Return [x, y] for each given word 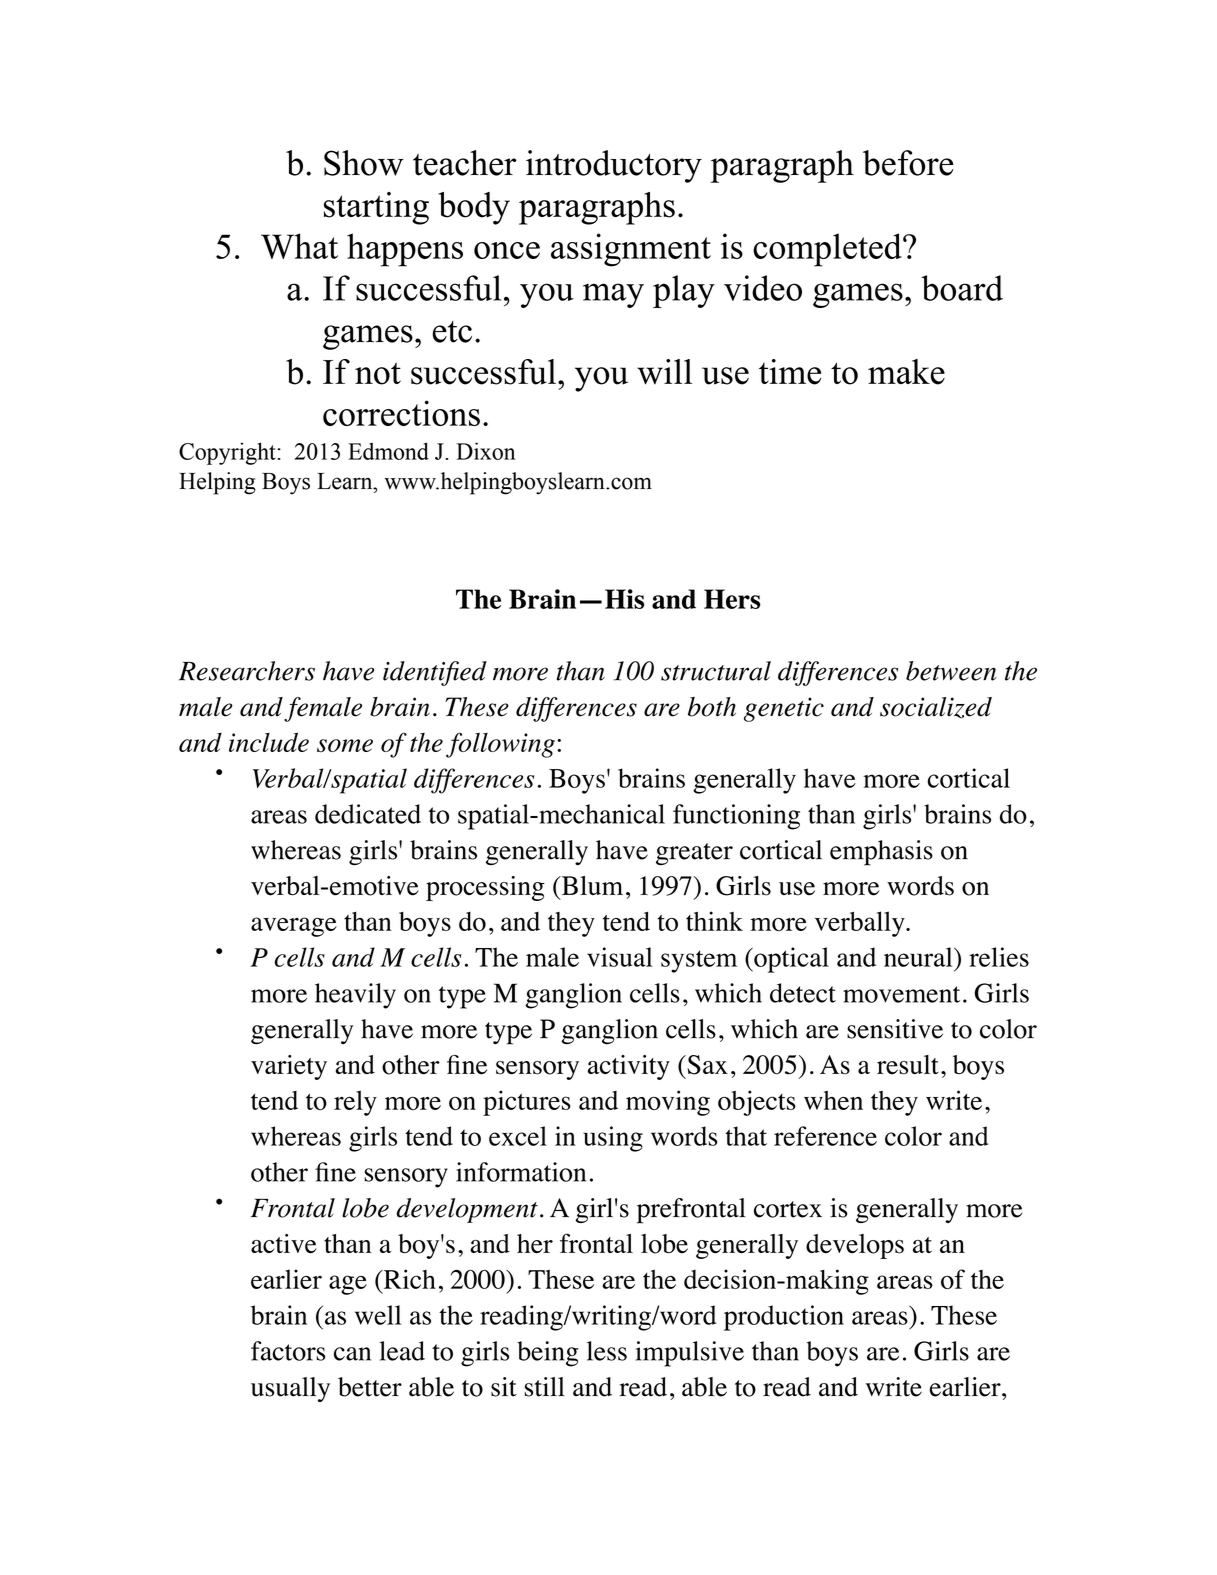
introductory [614, 166]
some [345, 745]
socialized [936, 708]
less [607, 1351]
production [784, 1318]
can [352, 1354]
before [908, 163]
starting [376, 208]
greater [694, 854]
